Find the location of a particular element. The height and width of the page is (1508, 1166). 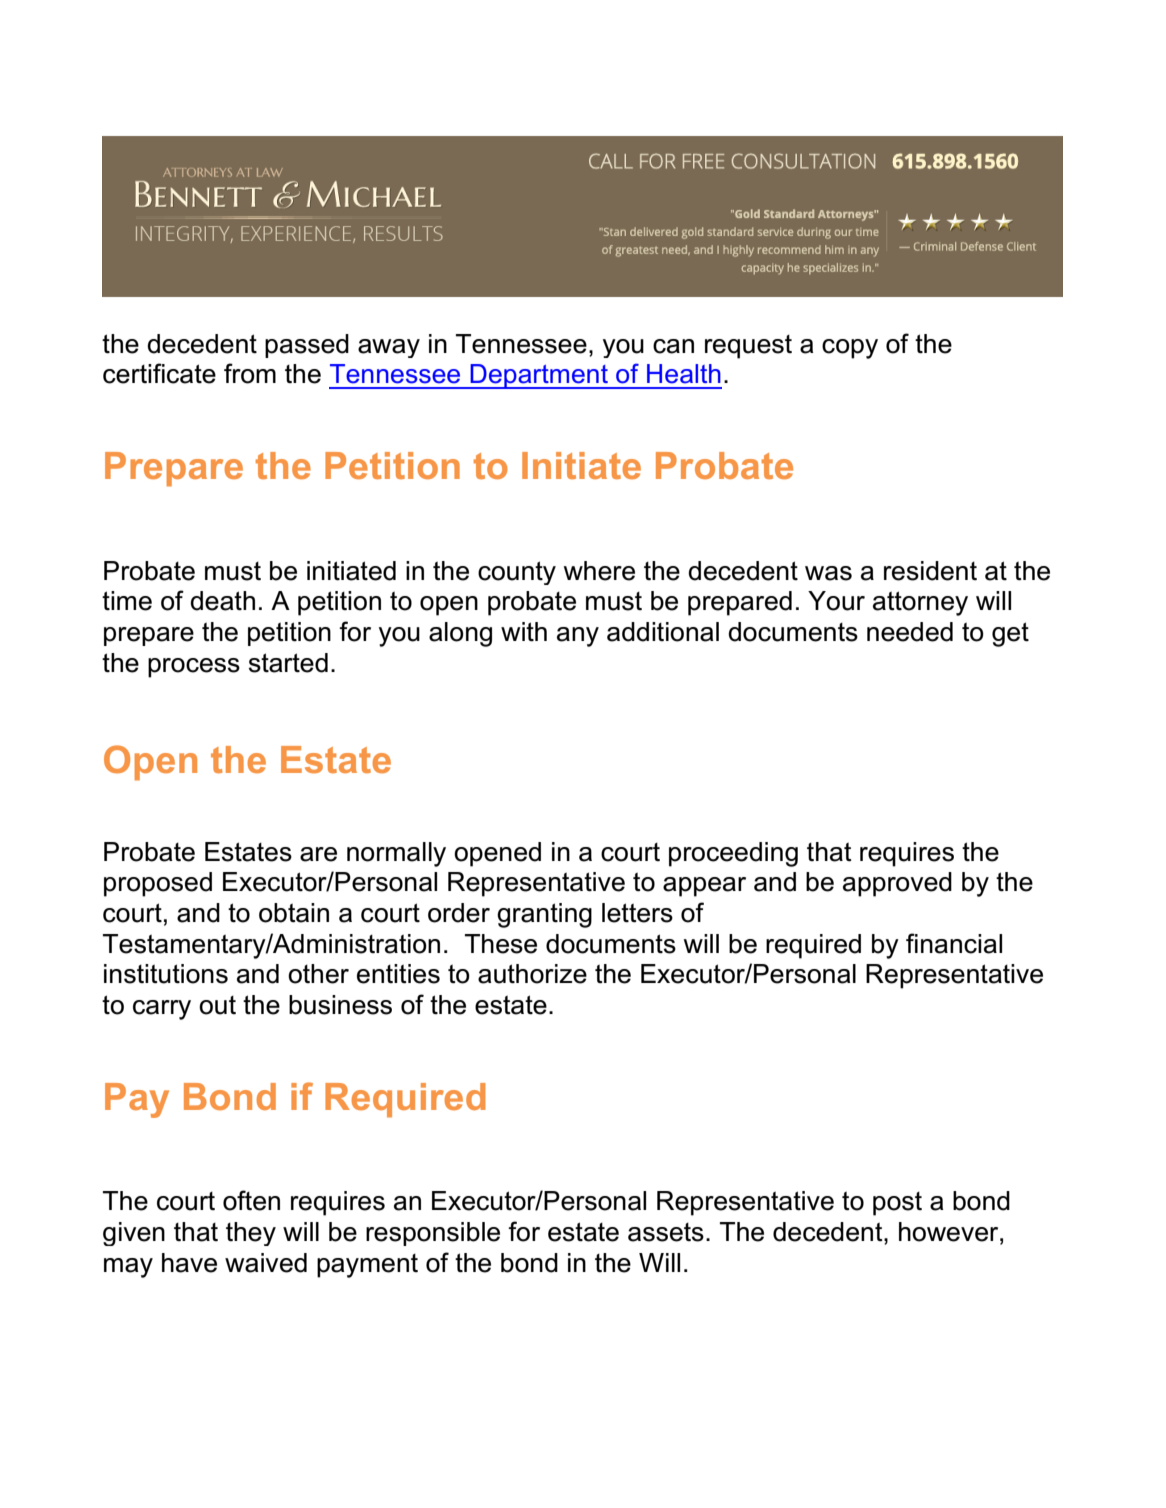

authorize is located at coordinates (532, 974).
